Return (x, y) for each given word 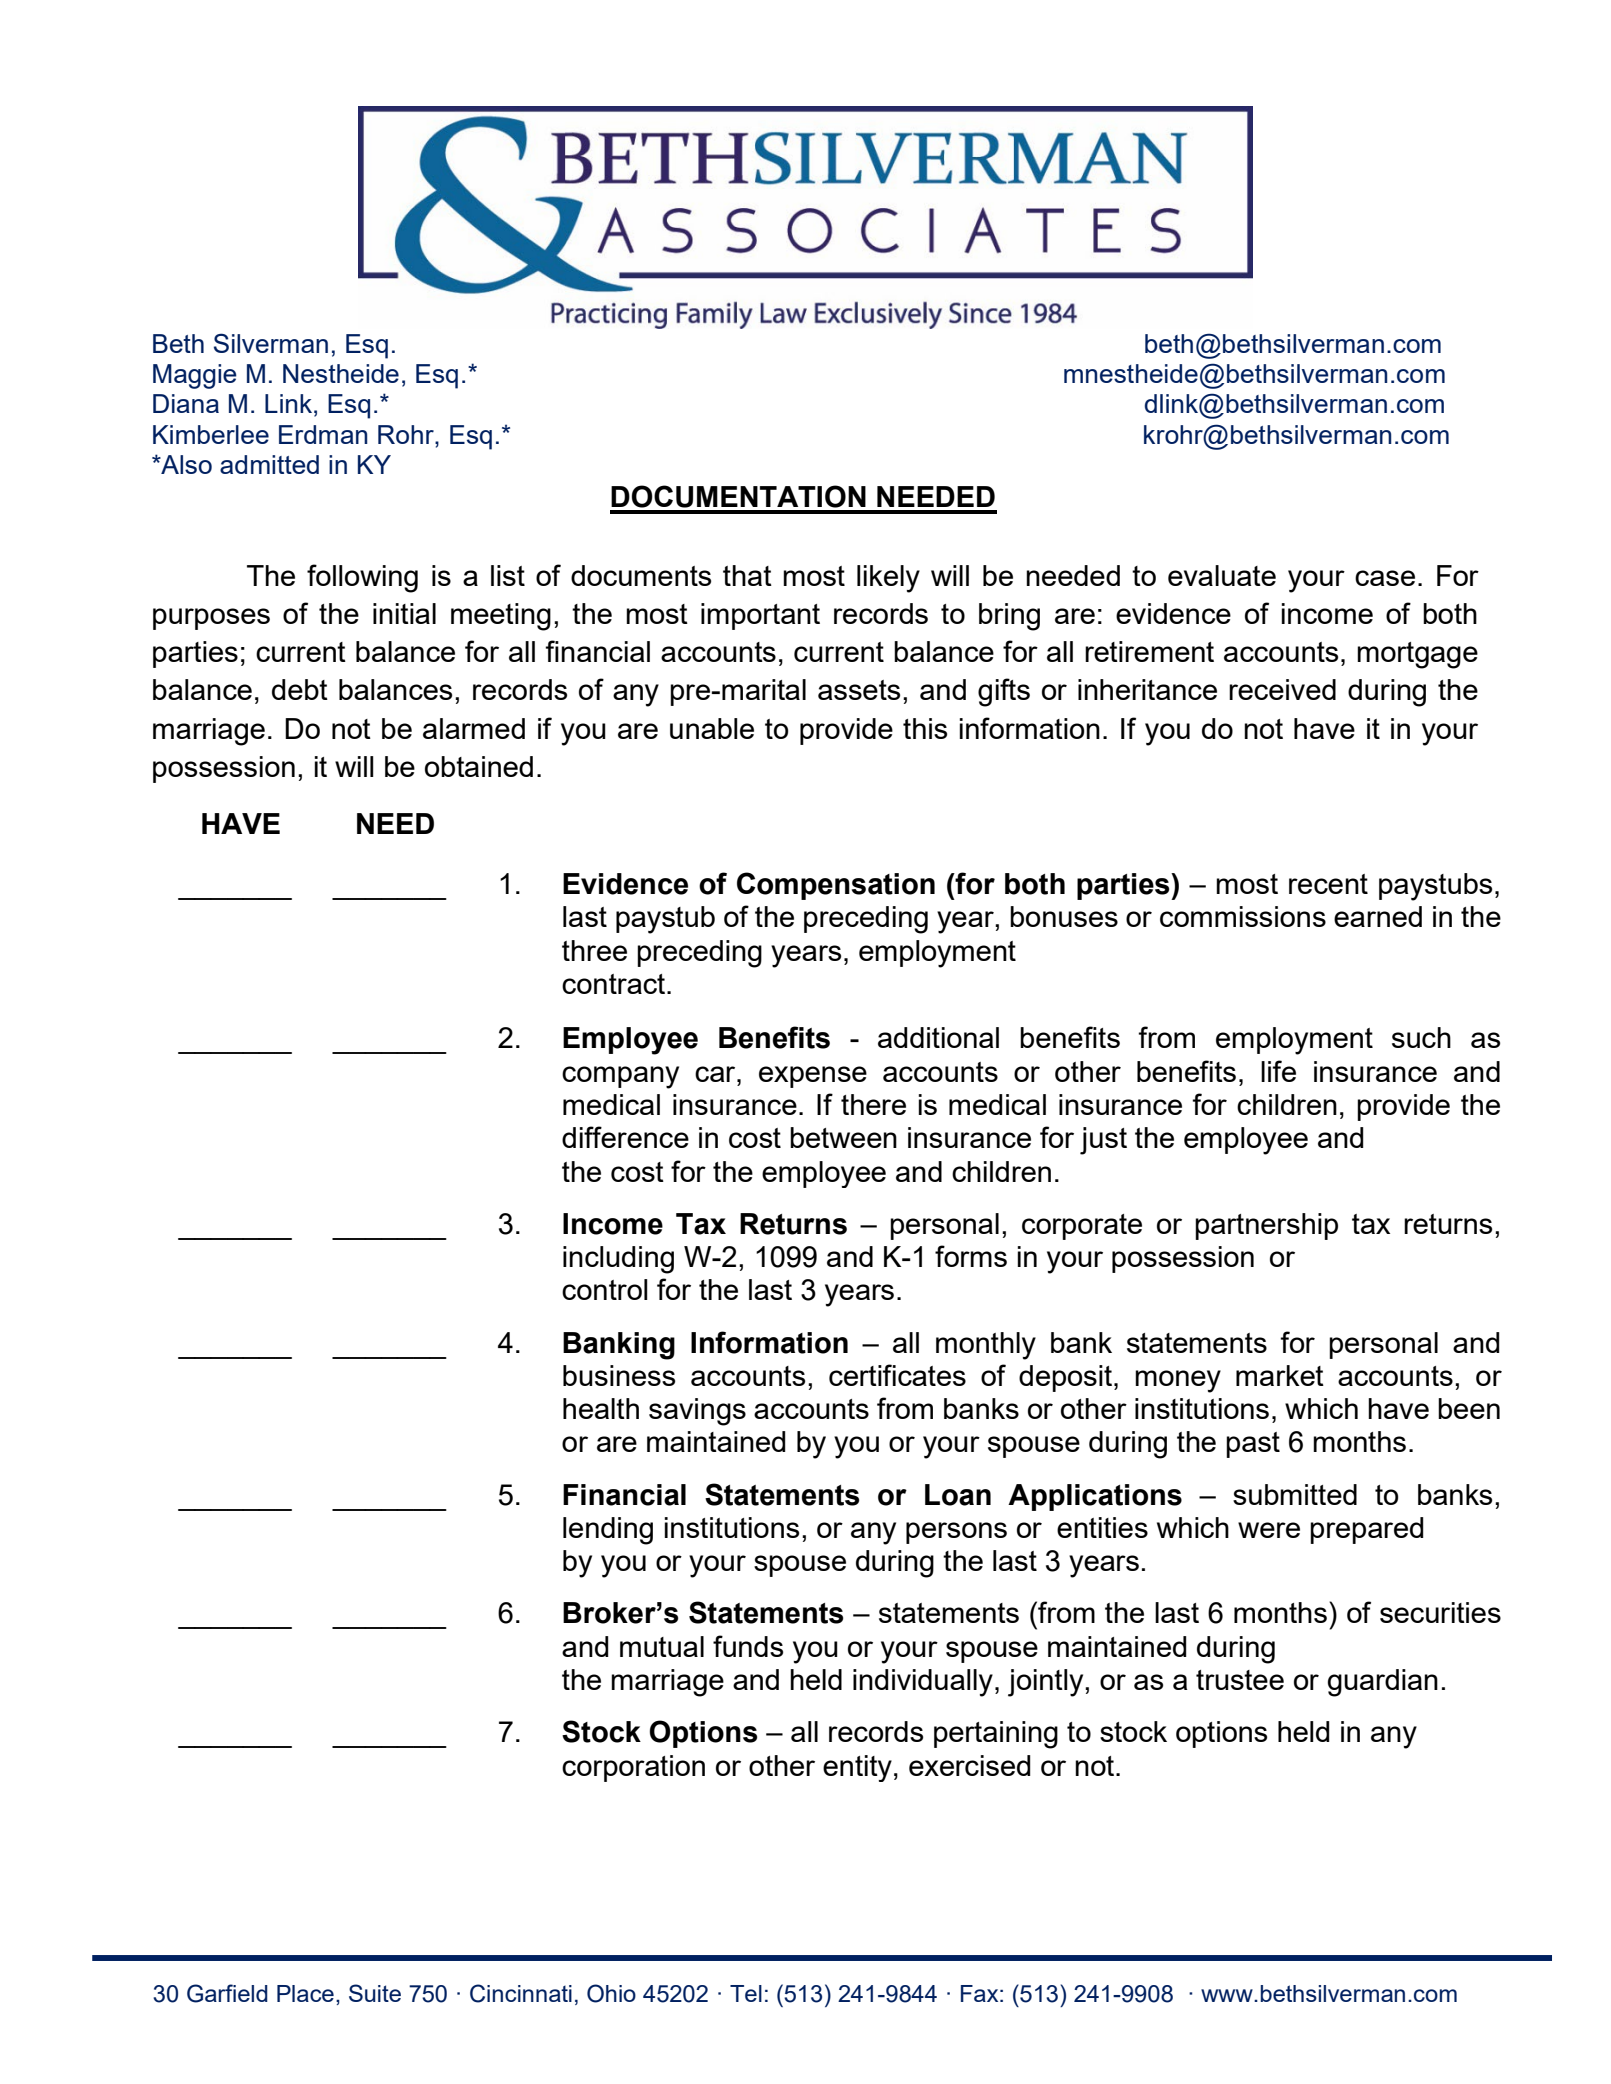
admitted (269, 464)
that (747, 575)
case (1385, 578)
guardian (1383, 1683)
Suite (375, 1993)
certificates (897, 1375)
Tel (746, 1993)
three (594, 950)
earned (1378, 916)
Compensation (836, 886)
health (601, 1408)
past (1253, 1445)
